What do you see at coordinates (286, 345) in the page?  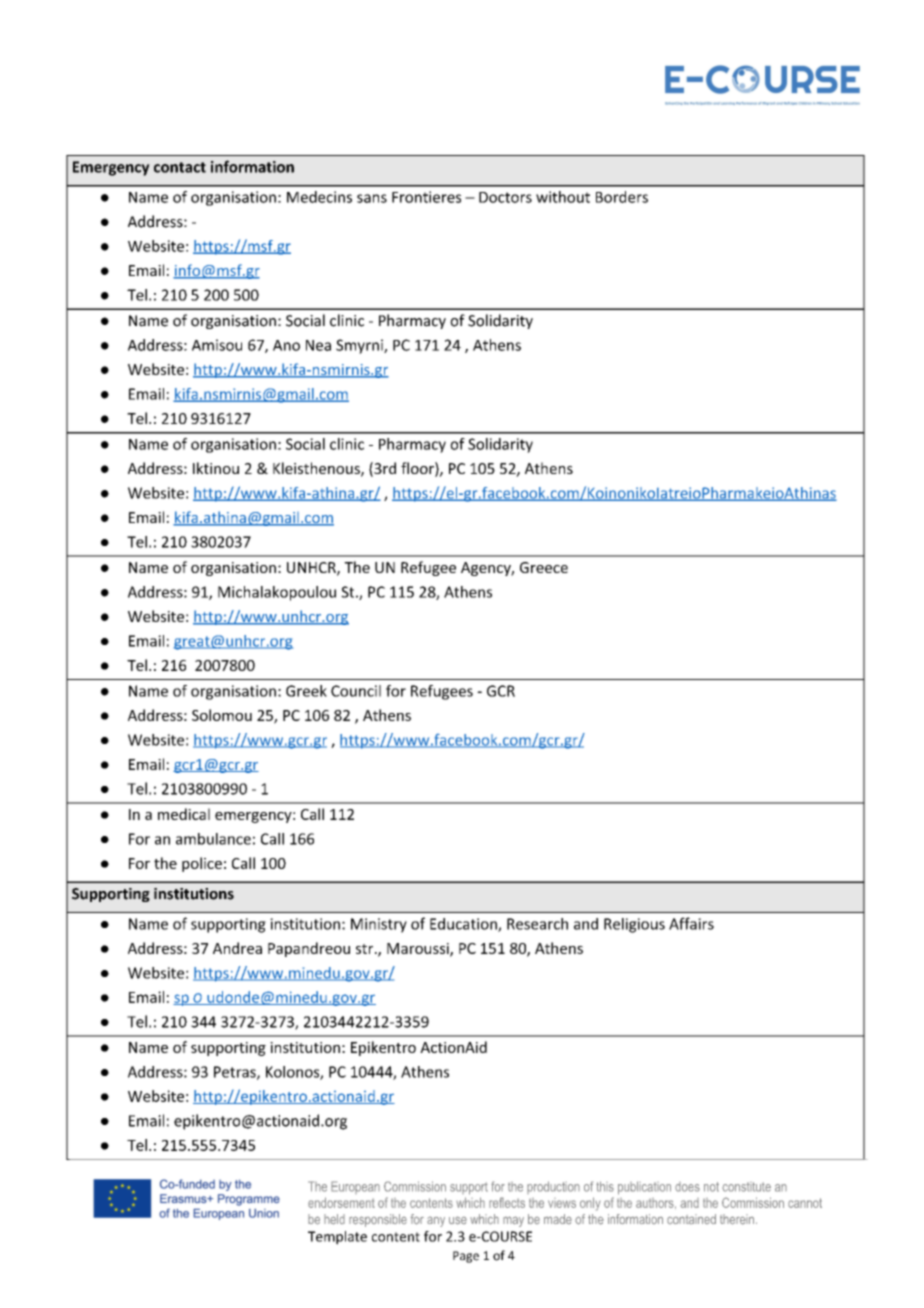 I see `Ano` at bounding box center [286, 345].
